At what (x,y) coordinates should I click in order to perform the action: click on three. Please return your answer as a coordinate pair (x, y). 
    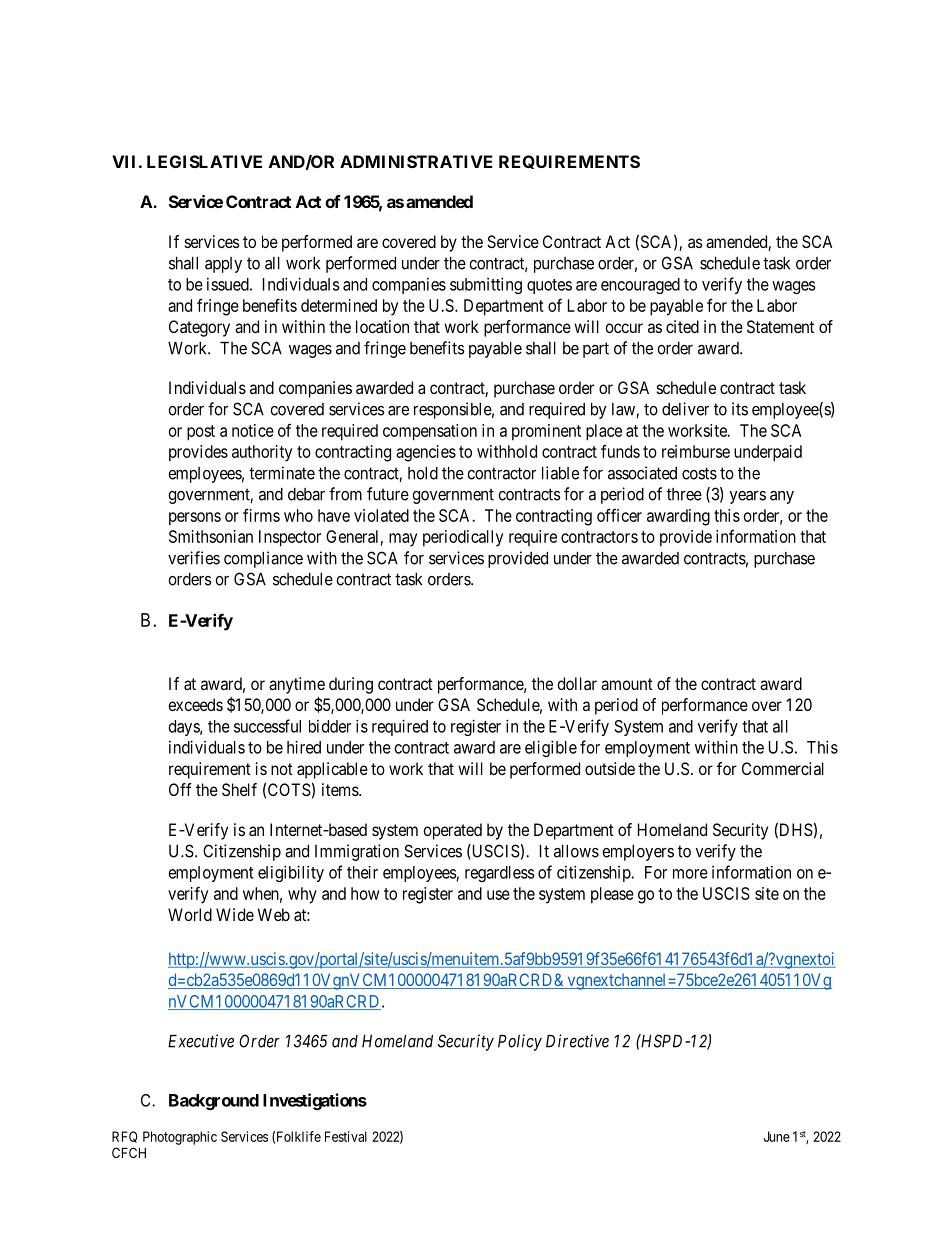
    Looking at the image, I should click on (684, 494).
